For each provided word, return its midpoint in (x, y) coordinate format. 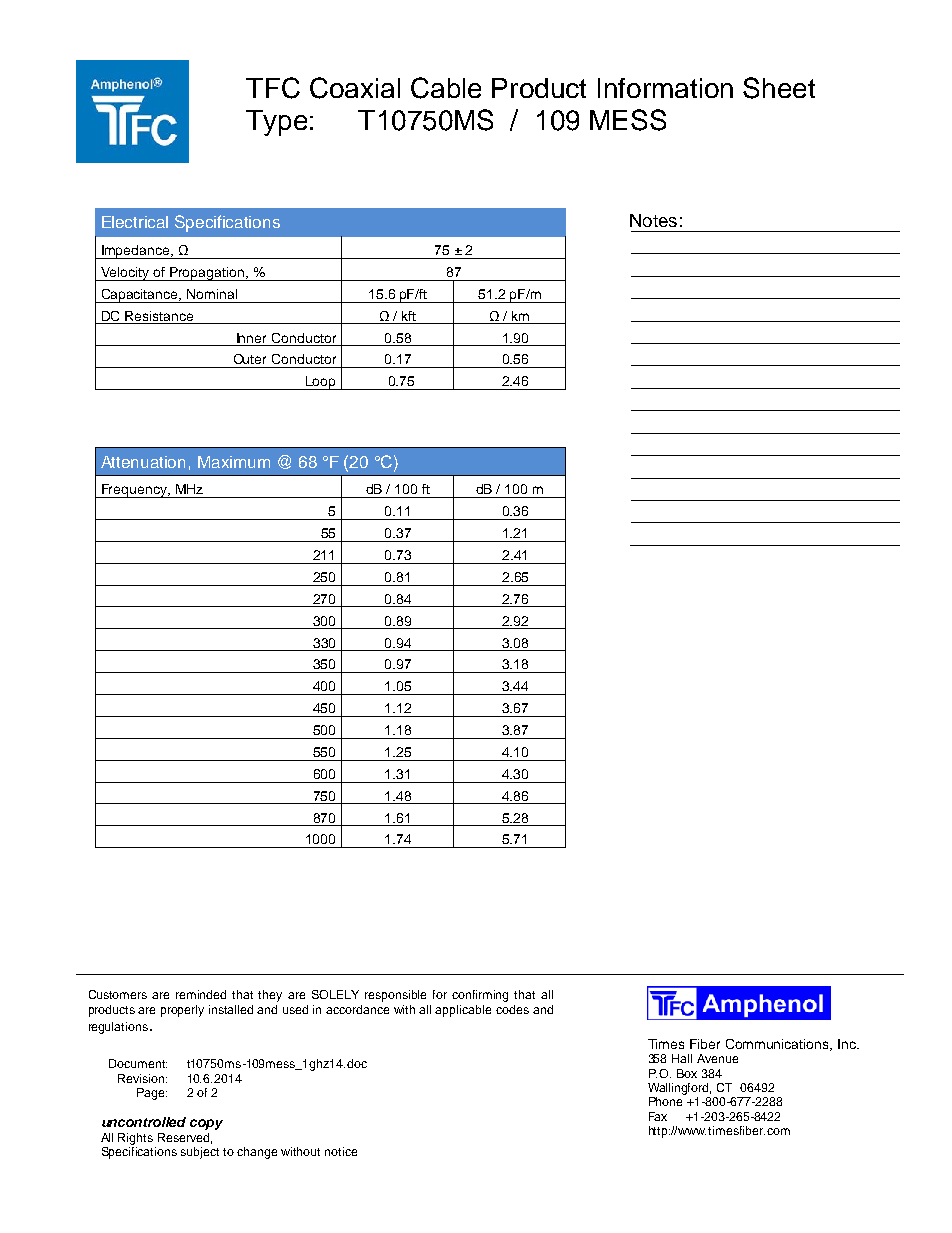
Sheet (779, 88)
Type (276, 123)
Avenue (717, 1058)
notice (341, 1151)
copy (206, 1124)
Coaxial (355, 88)
